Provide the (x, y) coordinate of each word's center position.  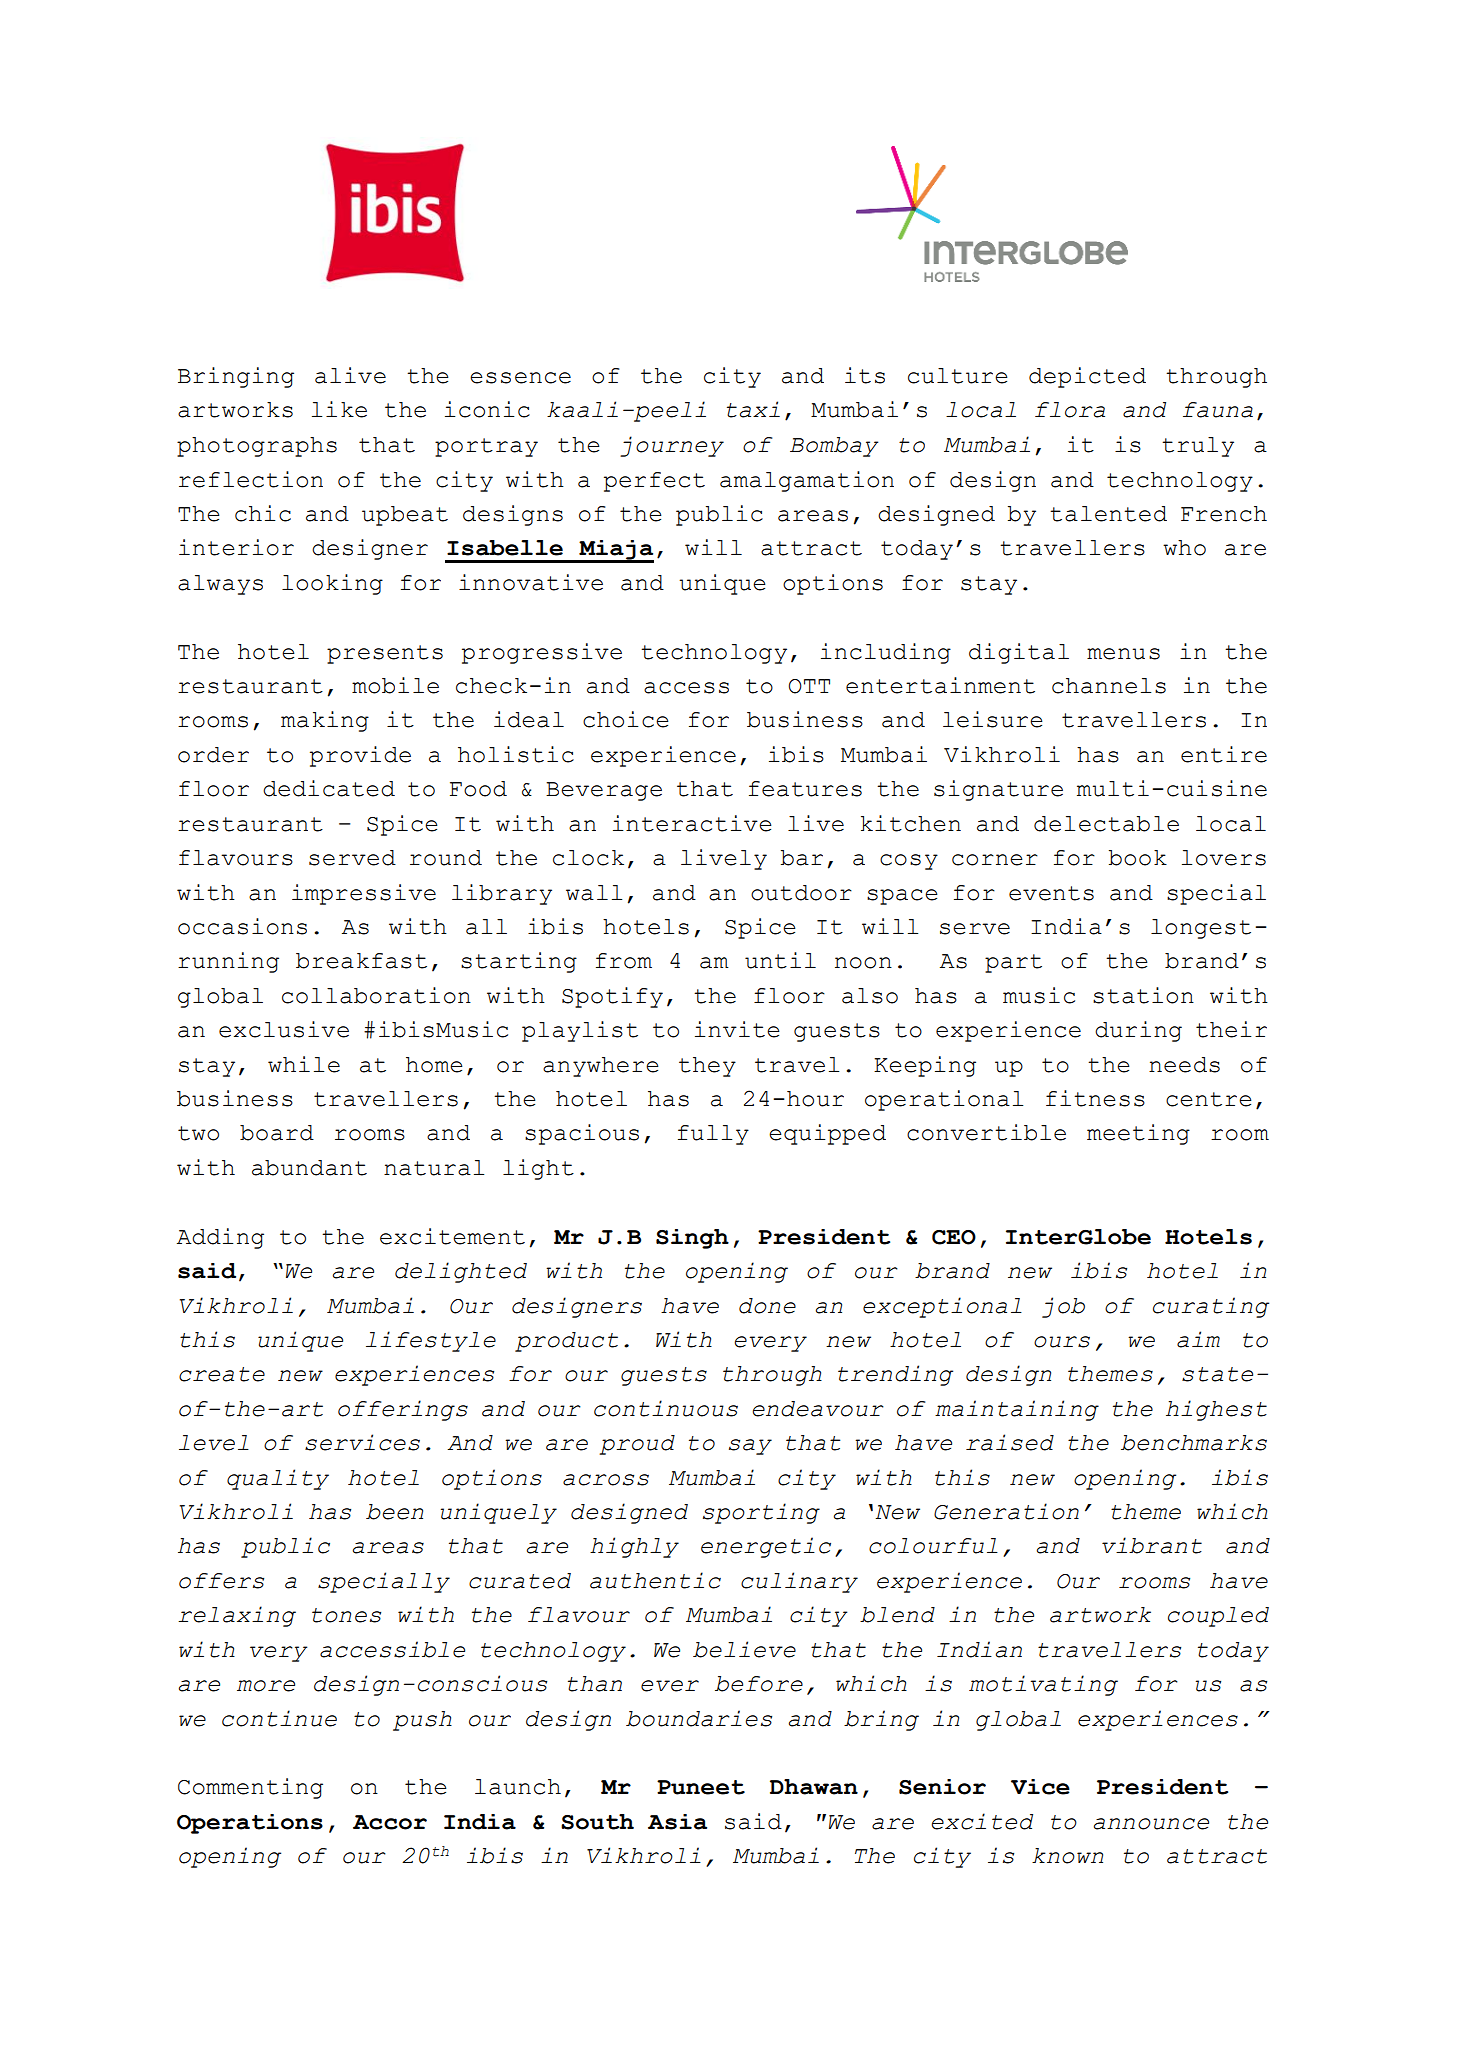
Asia (677, 1822)
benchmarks (1194, 1443)
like (339, 409)
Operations (250, 1824)
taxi (753, 409)
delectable (1106, 824)
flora (1070, 410)
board (277, 1133)
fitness (1095, 1098)
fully (713, 1135)
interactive (692, 823)
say (750, 1447)
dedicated (329, 788)
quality (278, 1479)
